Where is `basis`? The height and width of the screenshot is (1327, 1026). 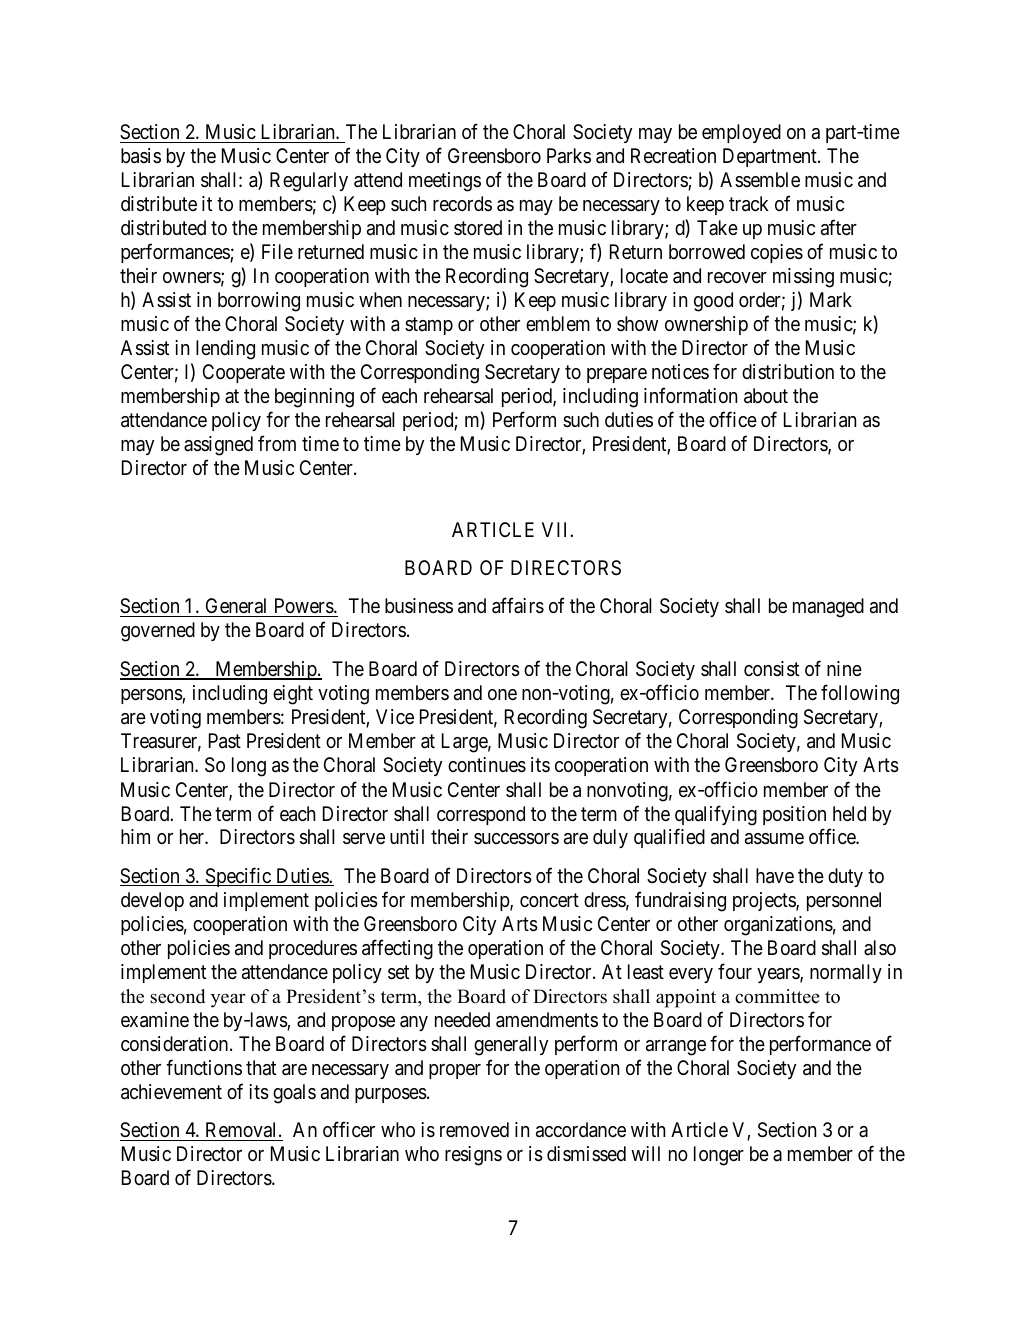
basis is located at coordinates (141, 156).
